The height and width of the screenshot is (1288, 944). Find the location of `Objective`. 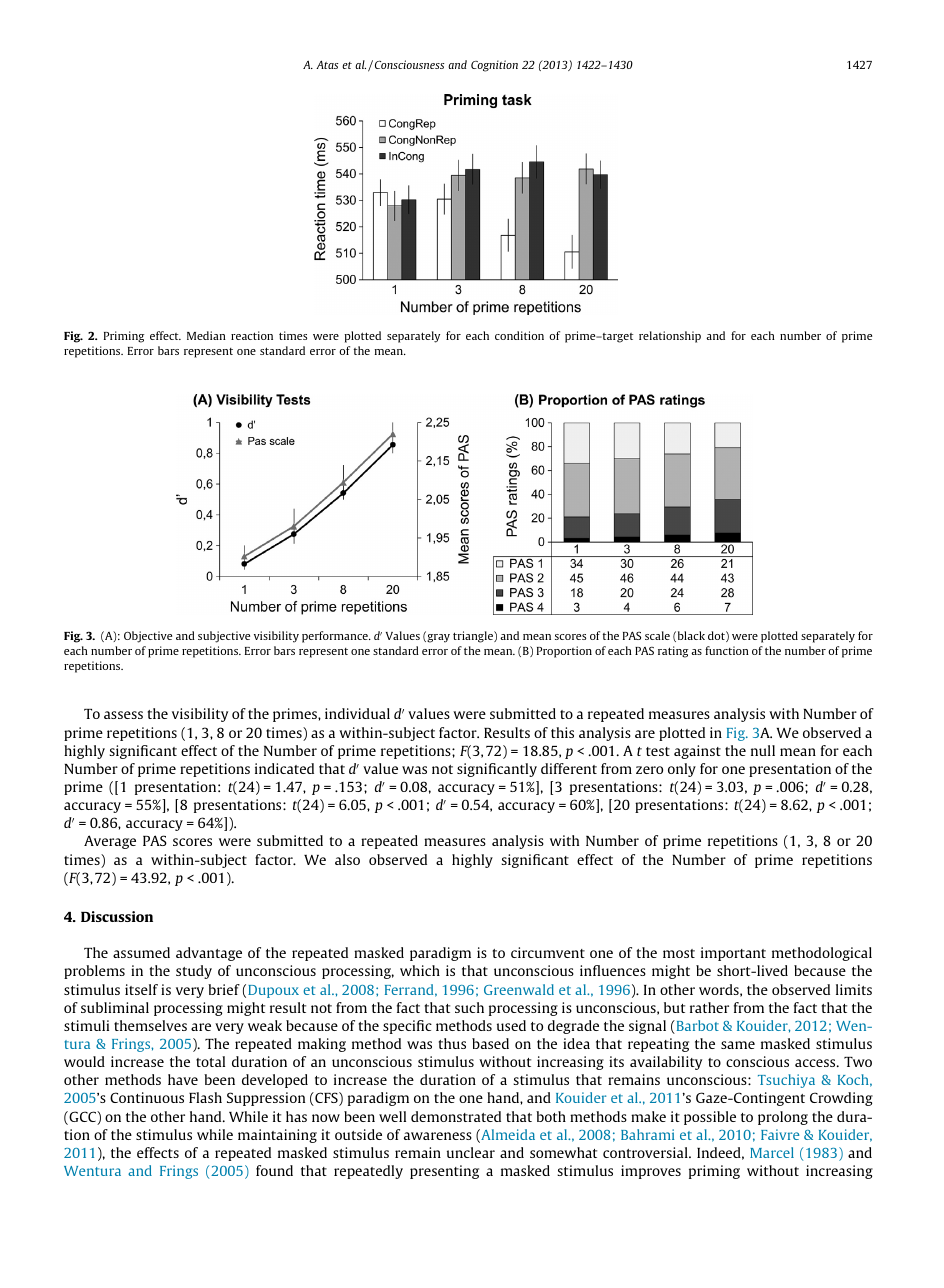

Objective is located at coordinates (148, 637).
